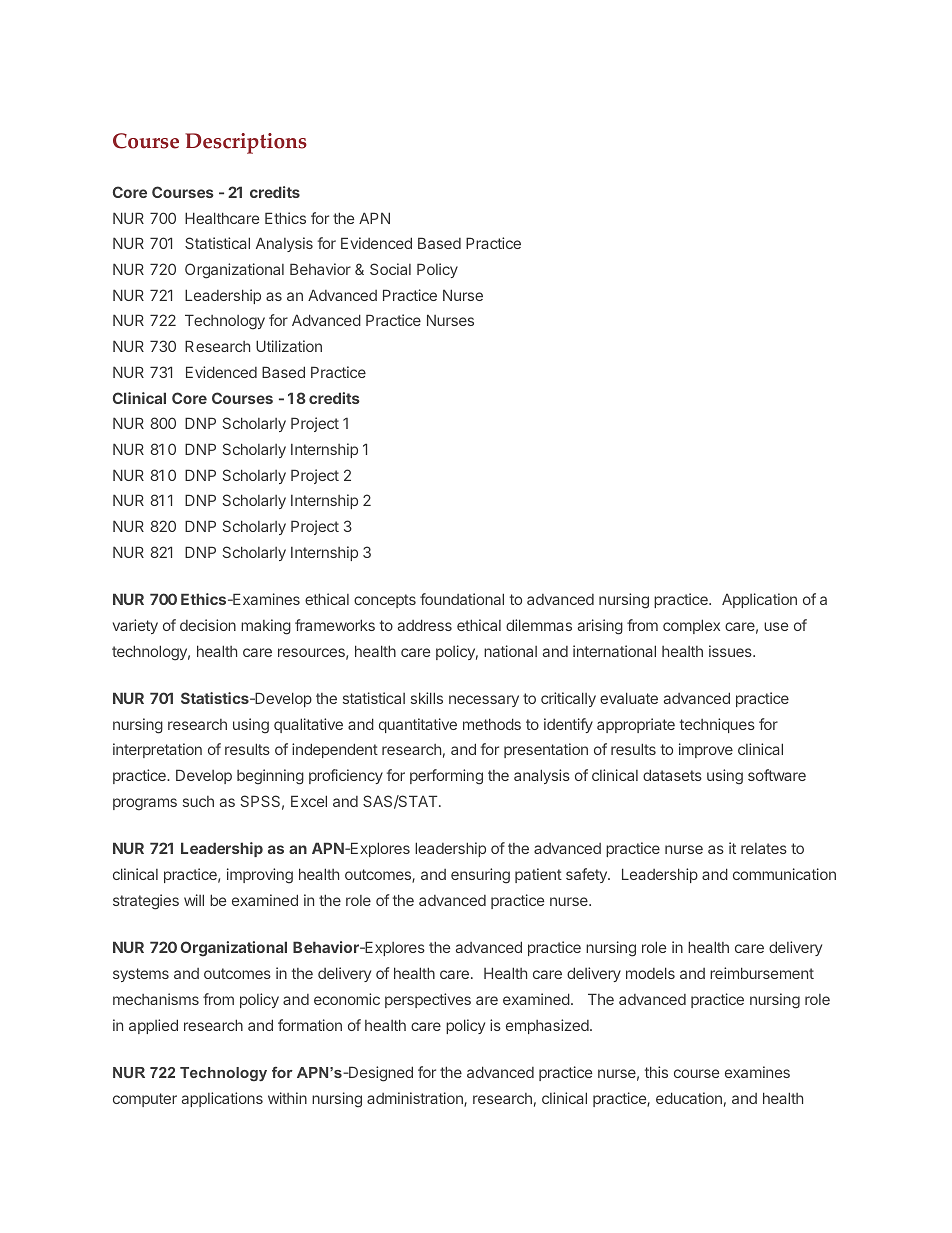  What do you see at coordinates (246, 143) in the screenshot?
I see `Descriptions` at bounding box center [246, 143].
